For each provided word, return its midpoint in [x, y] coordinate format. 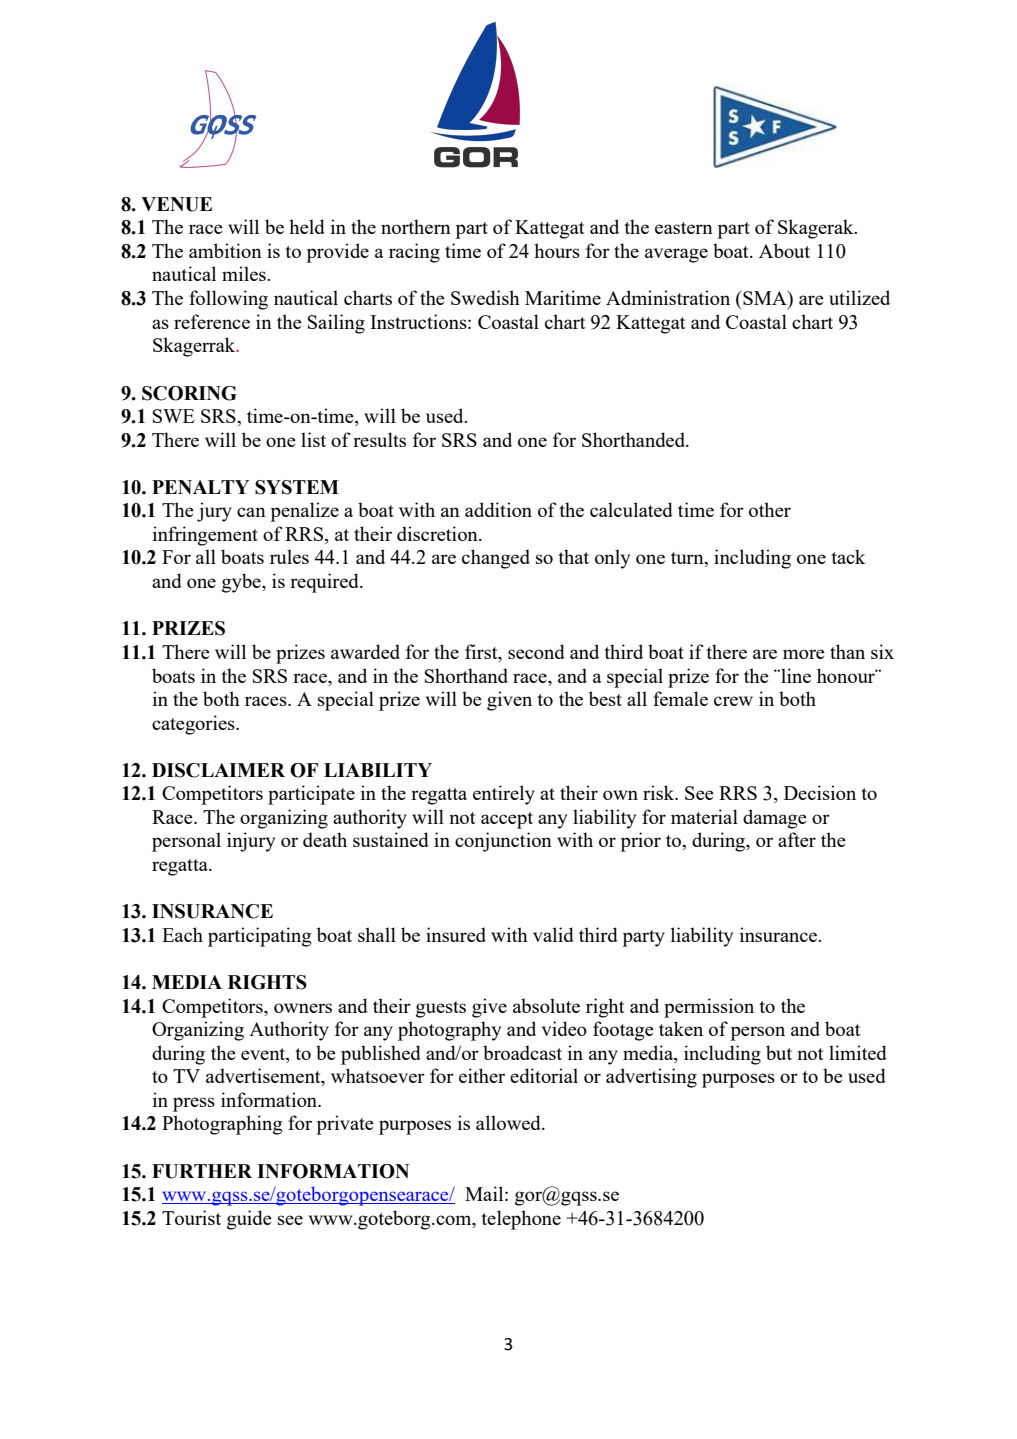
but [779, 1052]
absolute [546, 1005]
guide [249, 1220]
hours [557, 250]
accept [507, 820]
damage [775, 819]
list [313, 439]
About [784, 250]
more [804, 654]
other [770, 509]
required [325, 583]
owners [303, 1008]
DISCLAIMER [218, 770]
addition [498, 509]
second [536, 651]
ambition [225, 250]
